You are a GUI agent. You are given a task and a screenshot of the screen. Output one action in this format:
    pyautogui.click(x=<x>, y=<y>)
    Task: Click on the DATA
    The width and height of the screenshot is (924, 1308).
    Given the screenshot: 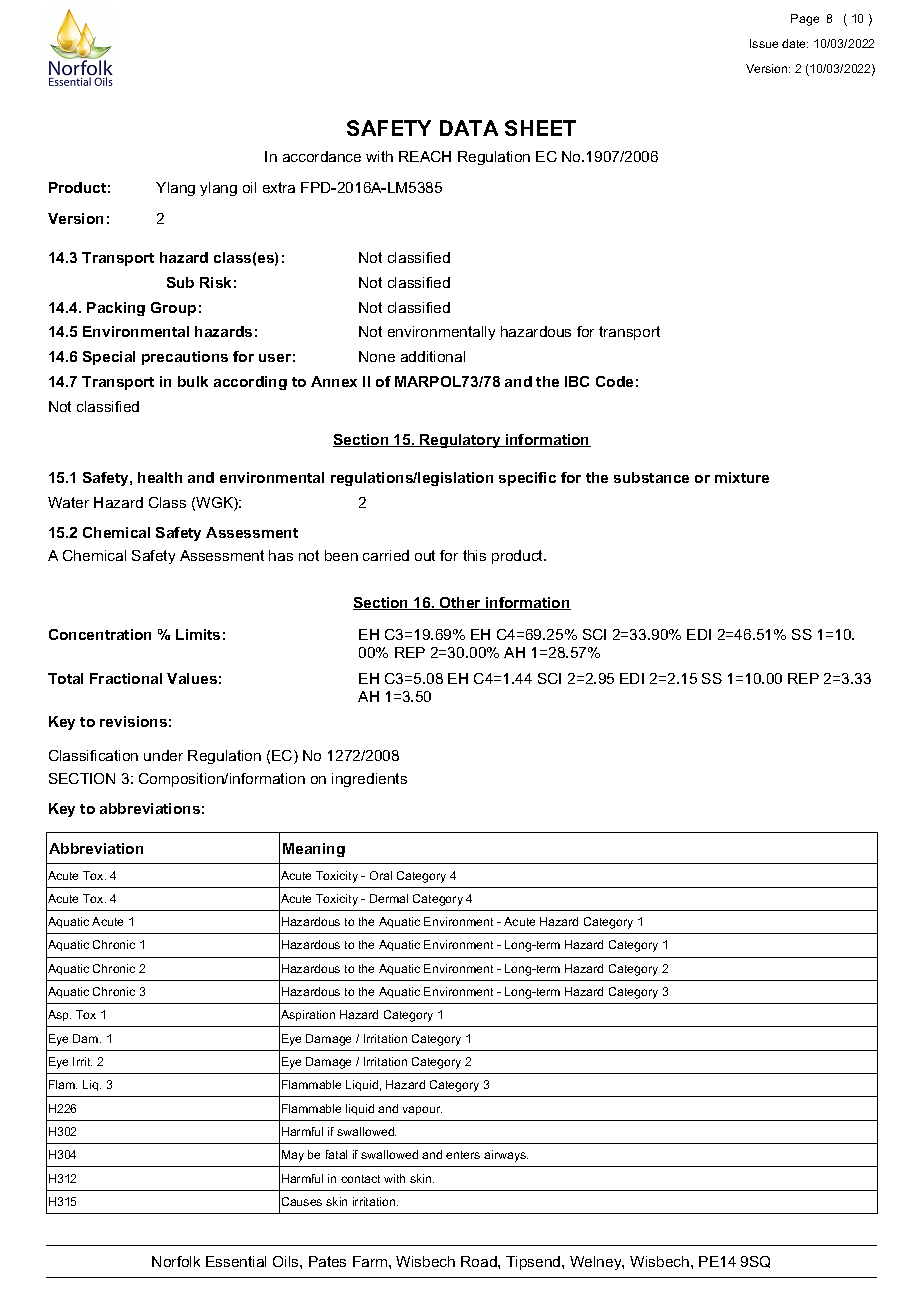 What is the action you would take?
    pyautogui.click(x=469, y=128)
